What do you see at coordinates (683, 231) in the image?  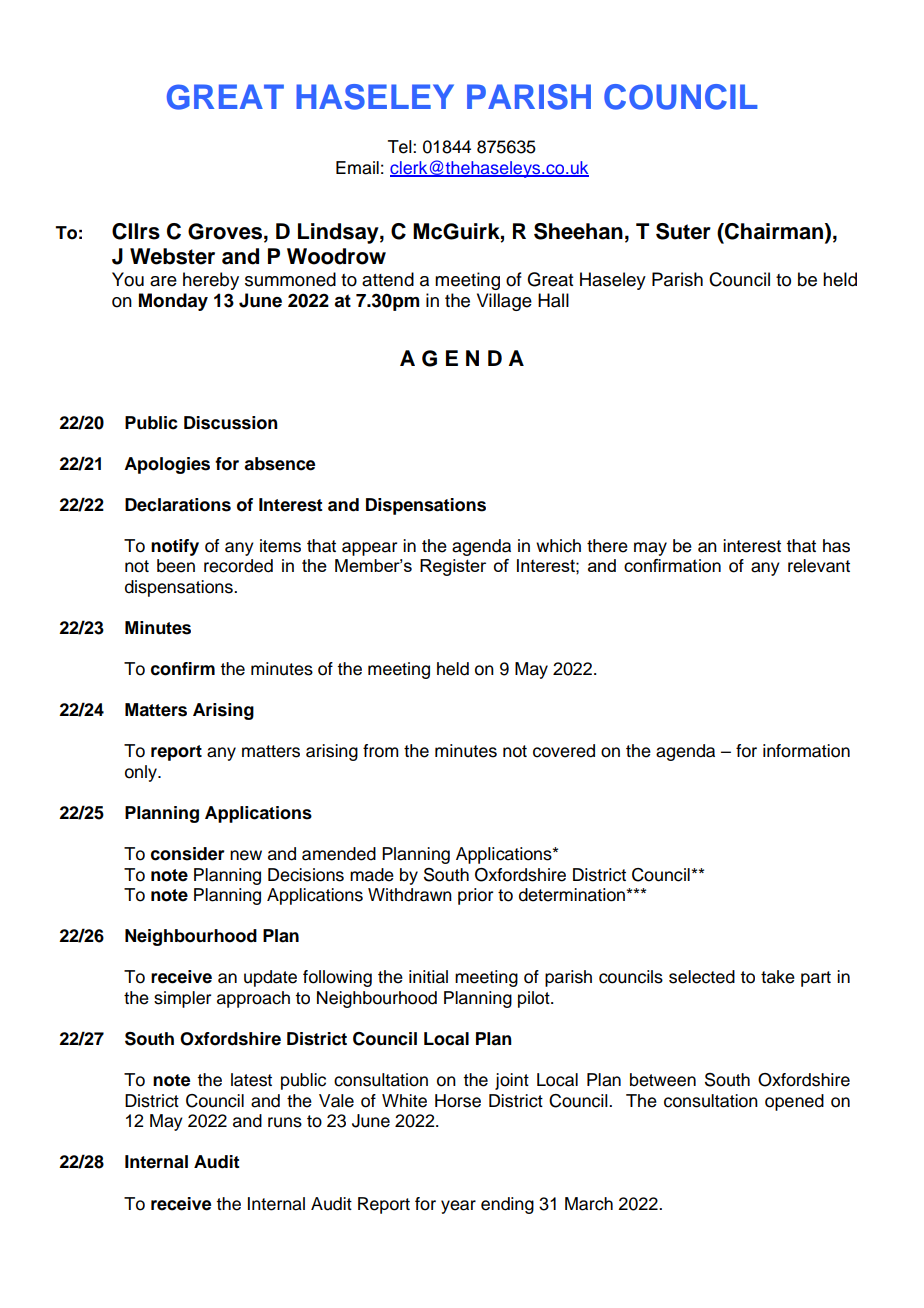 I see `Suter` at bounding box center [683, 231].
